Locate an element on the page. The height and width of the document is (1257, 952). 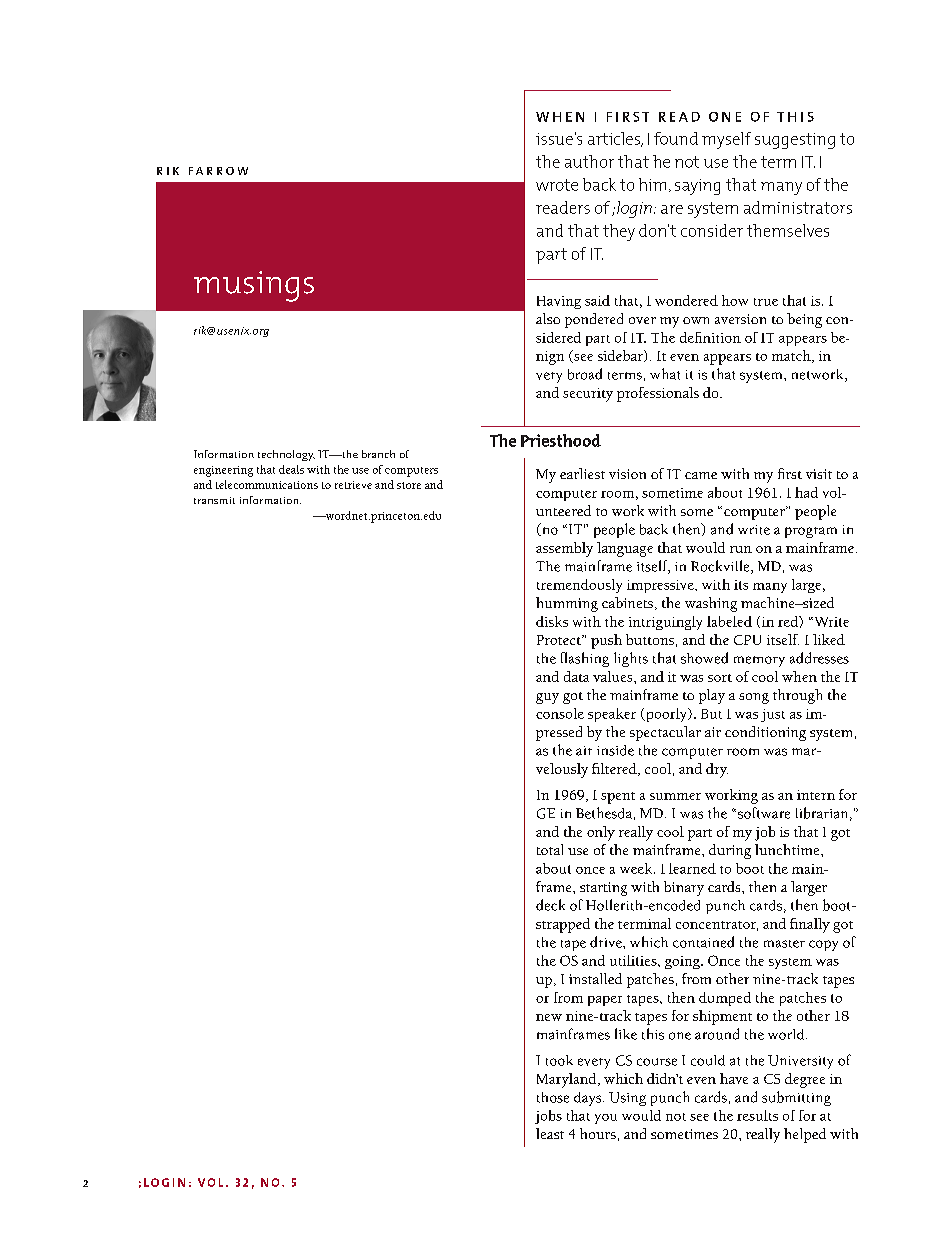
transmit is located at coordinates (214, 500).
